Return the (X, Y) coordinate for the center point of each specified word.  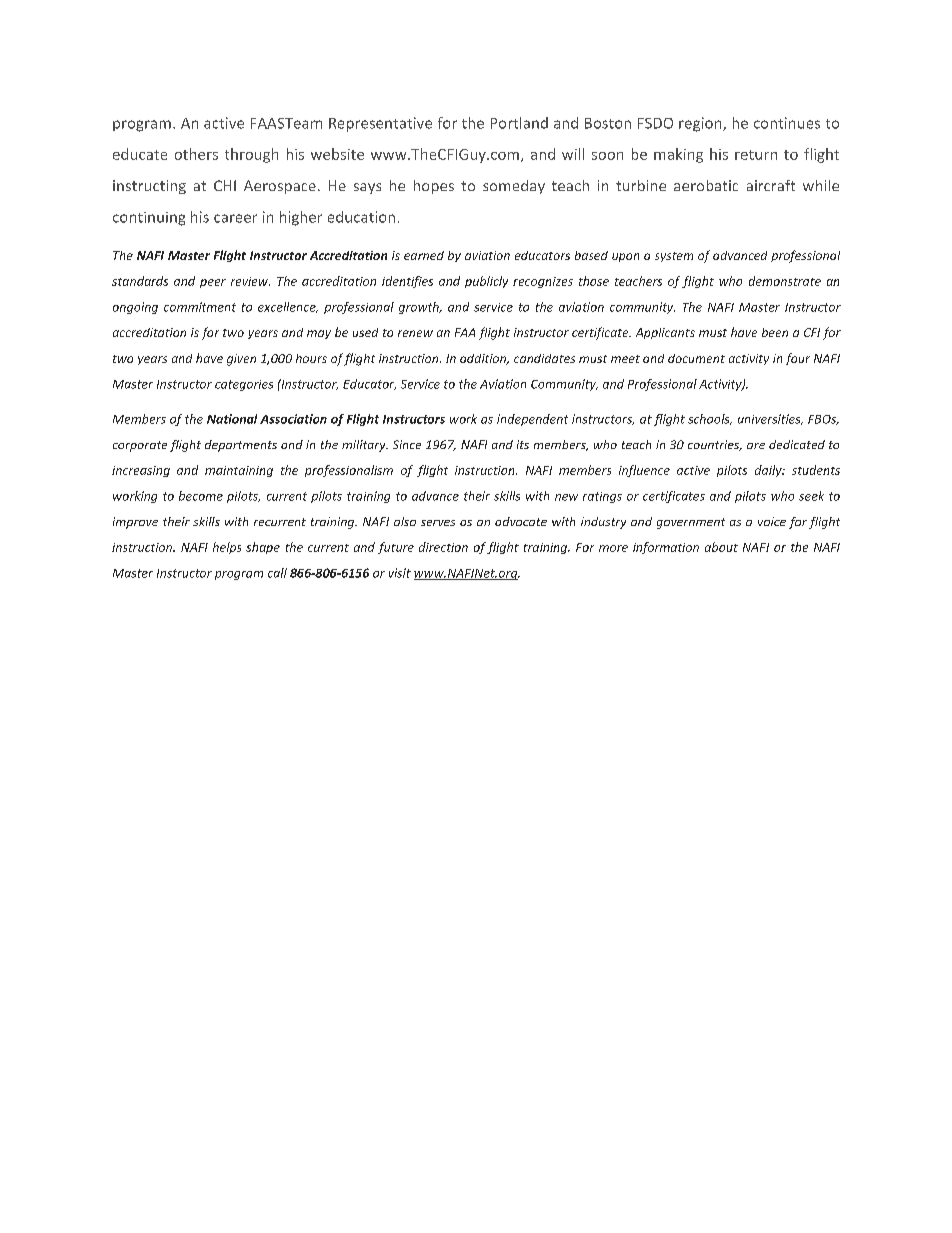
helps (227, 548)
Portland (519, 123)
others (196, 154)
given (241, 360)
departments (241, 446)
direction (443, 547)
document (696, 358)
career (235, 218)
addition (484, 359)
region (701, 124)
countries (715, 445)
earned (424, 255)
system (674, 257)
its (523, 444)
